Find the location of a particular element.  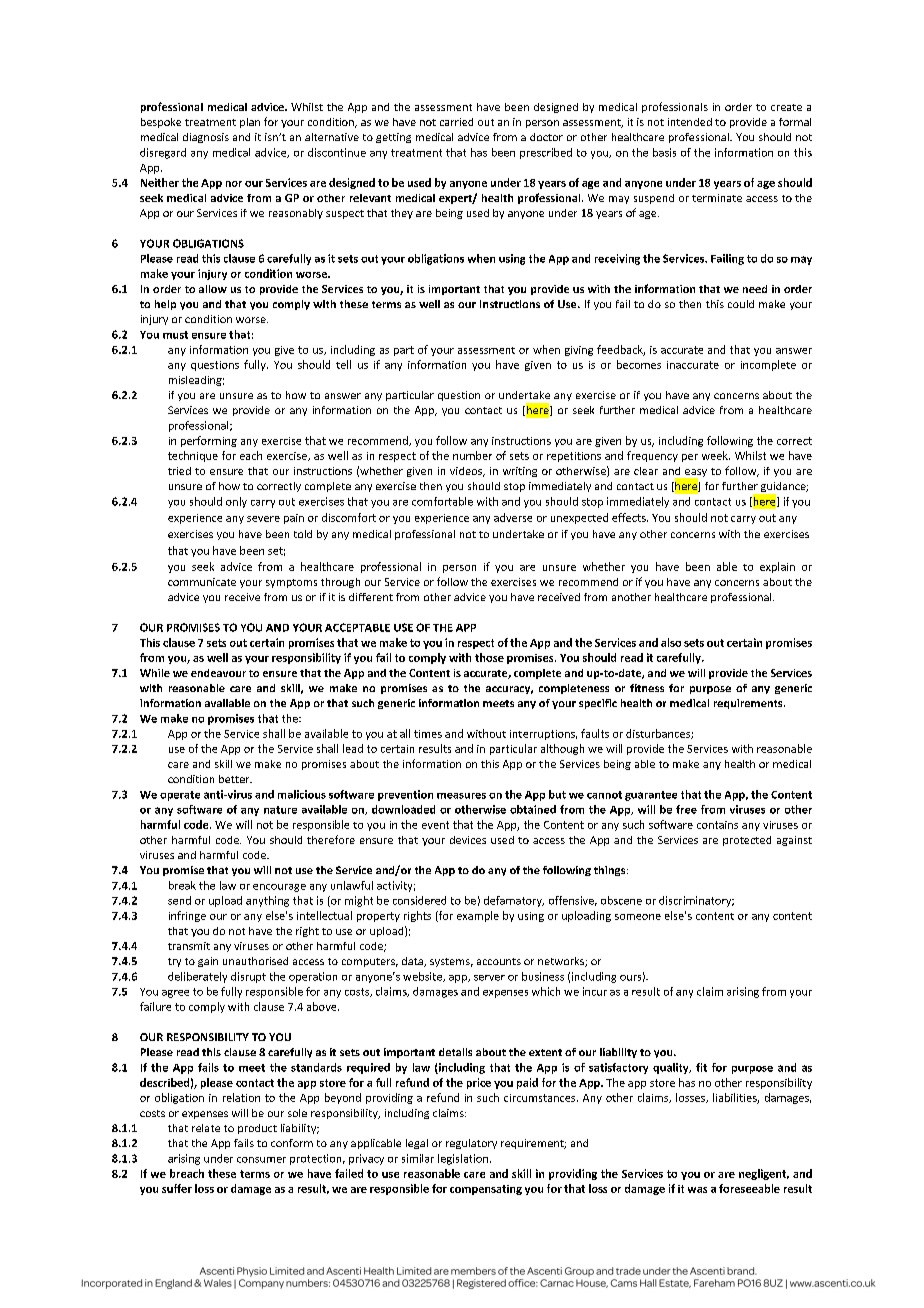

diagnosis is located at coordinates (206, 138).
